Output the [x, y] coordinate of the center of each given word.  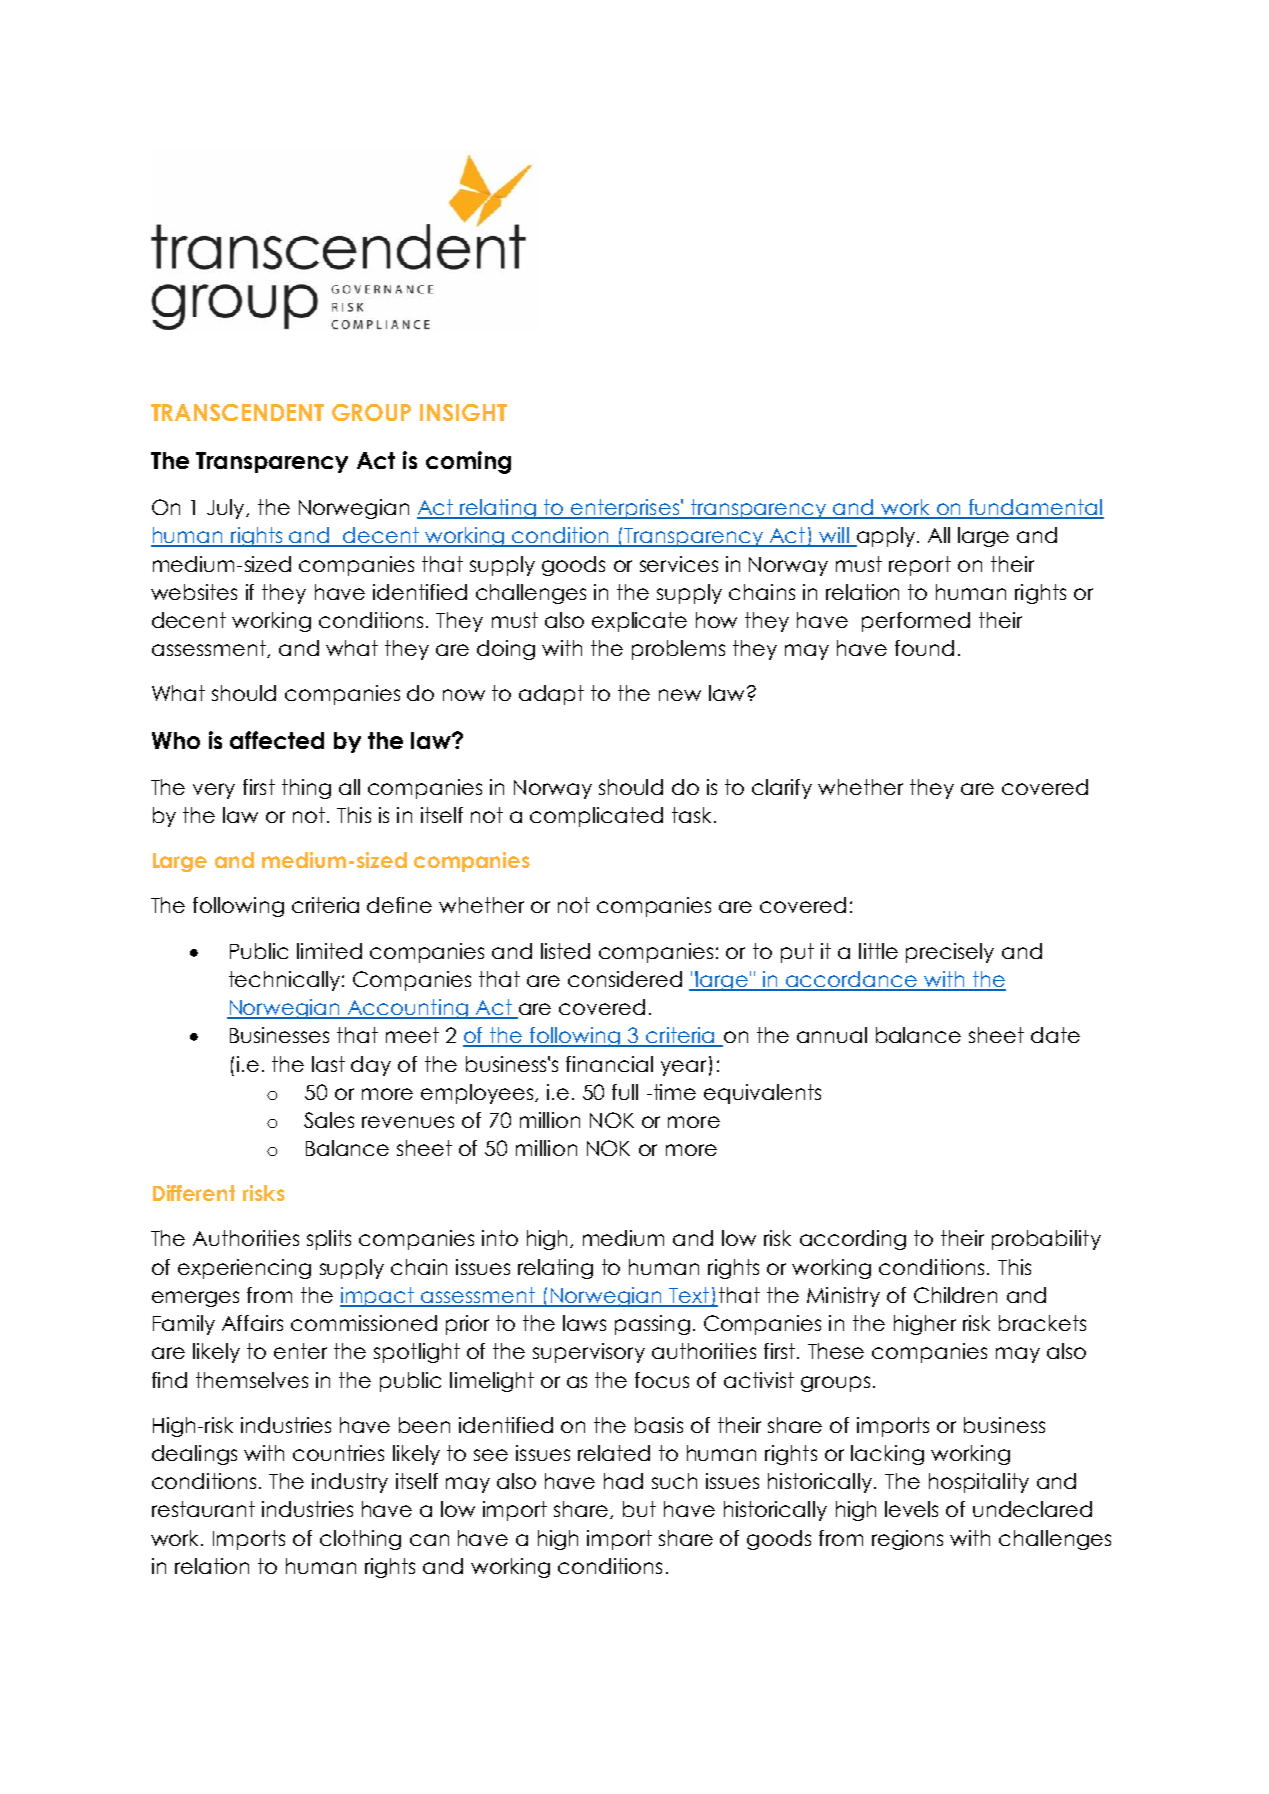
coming [468, 462]
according [853, 1240]
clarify [782, 789]
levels [911, 1509]
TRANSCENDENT [237, 412]
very [214, 791]
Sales [329, 1120]
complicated [596, 817]
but [639, 1509]
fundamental [1035, 508]
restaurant [203, 1509]
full [625, 1092]
